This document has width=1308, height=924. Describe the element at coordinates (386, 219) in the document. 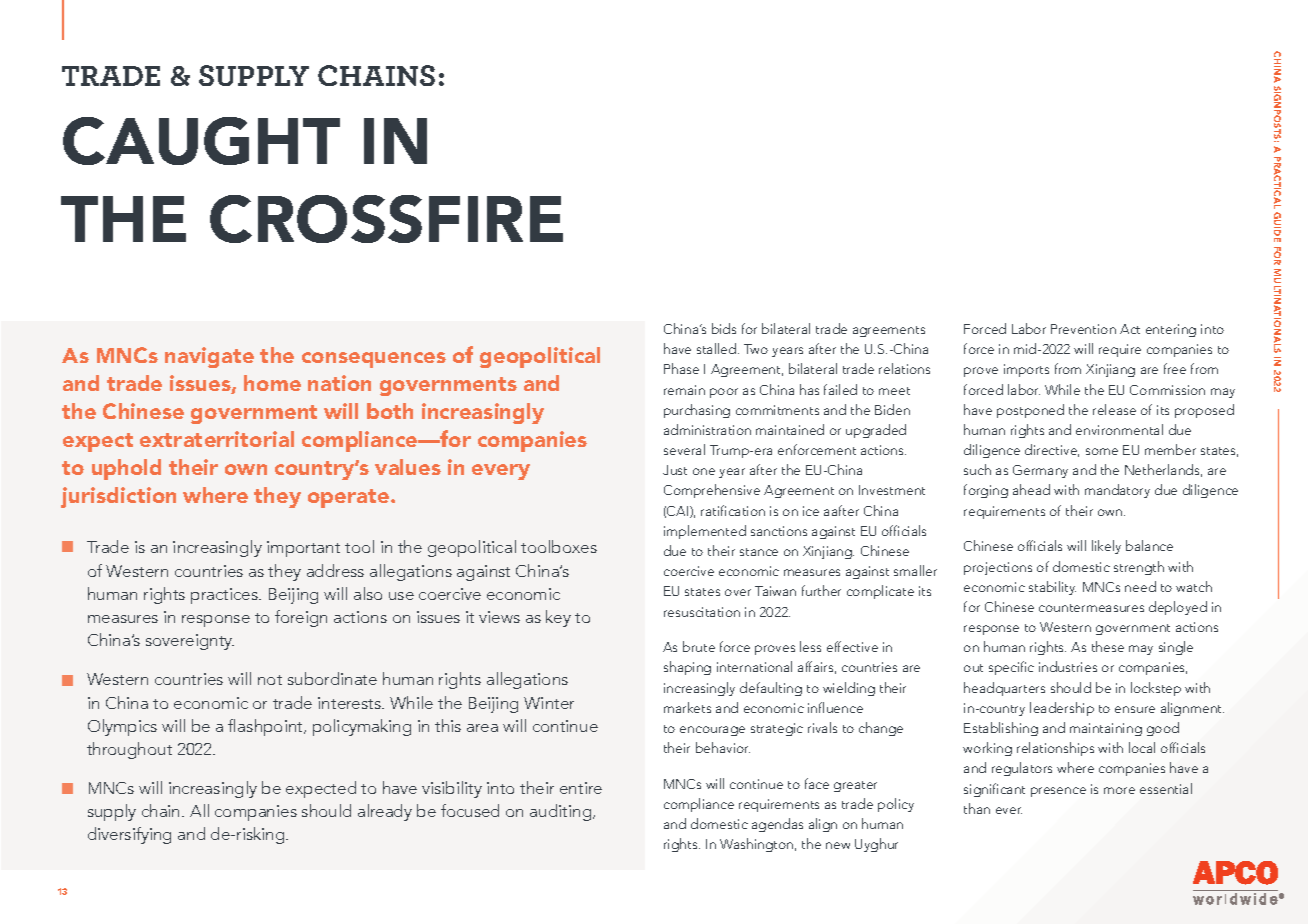

I see `CROSSFIRE` at that location.
